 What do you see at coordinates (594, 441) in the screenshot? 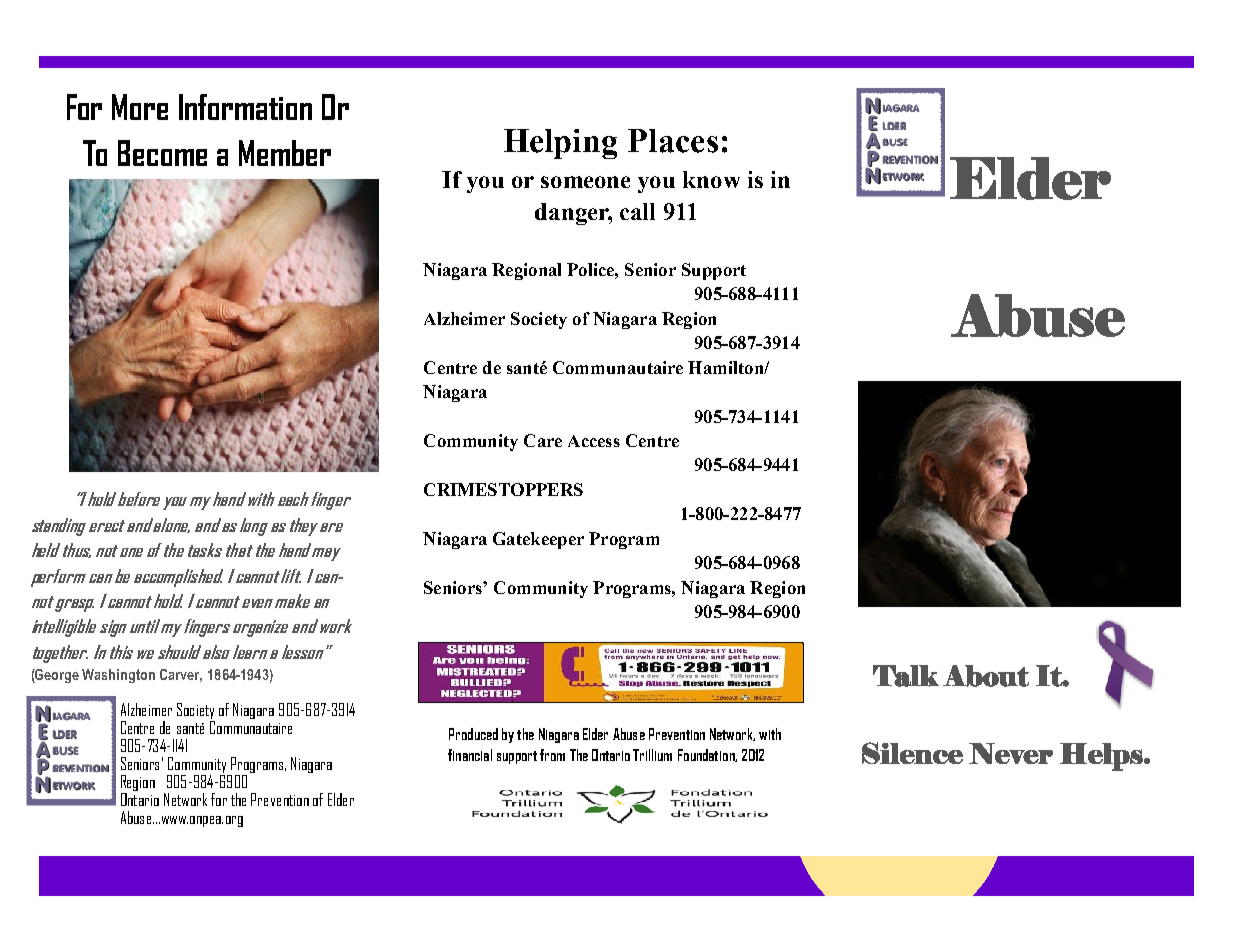
I see `Access` at bounding box center [594, 441].
